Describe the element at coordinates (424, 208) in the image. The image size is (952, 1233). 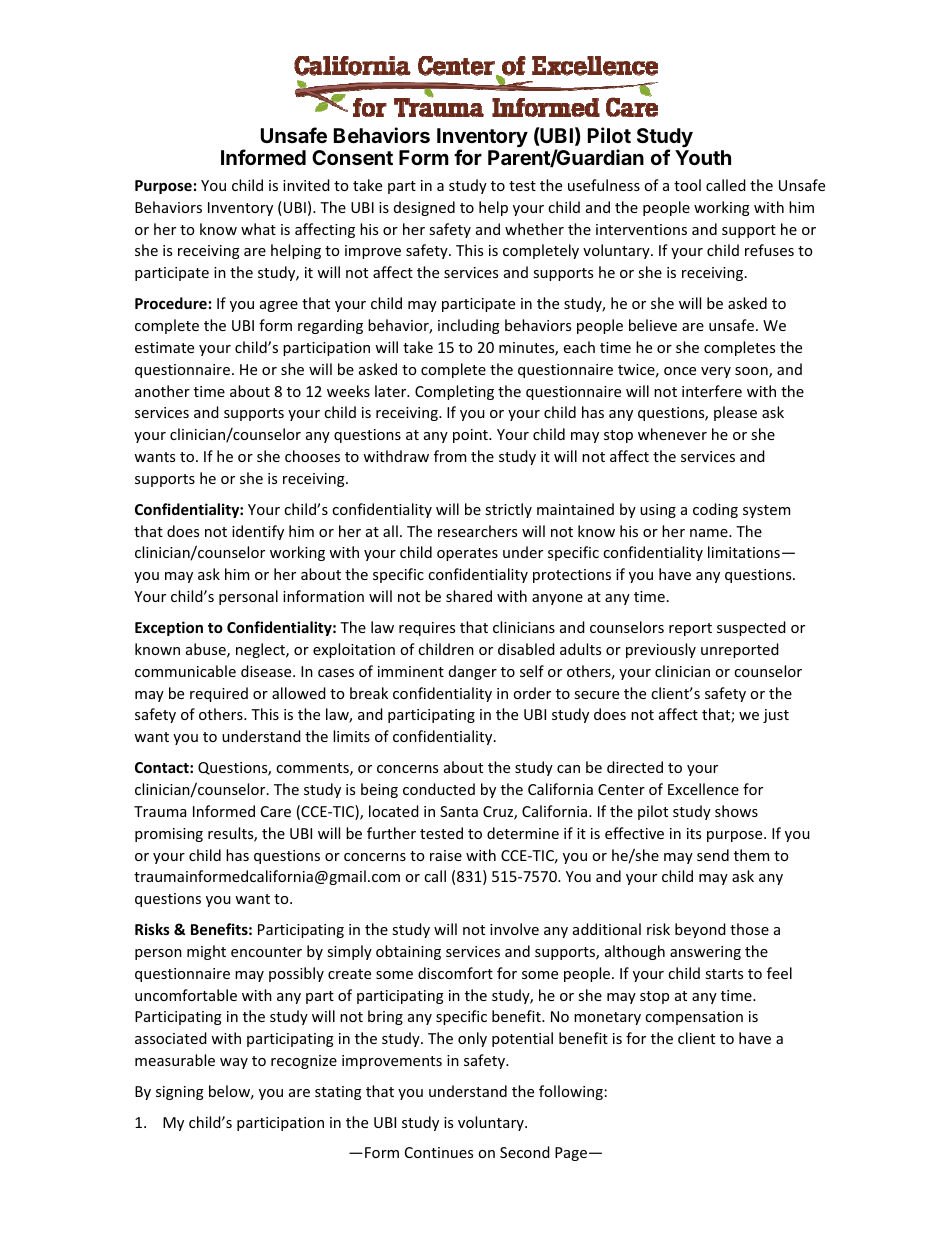
I see `designed` at that location.
